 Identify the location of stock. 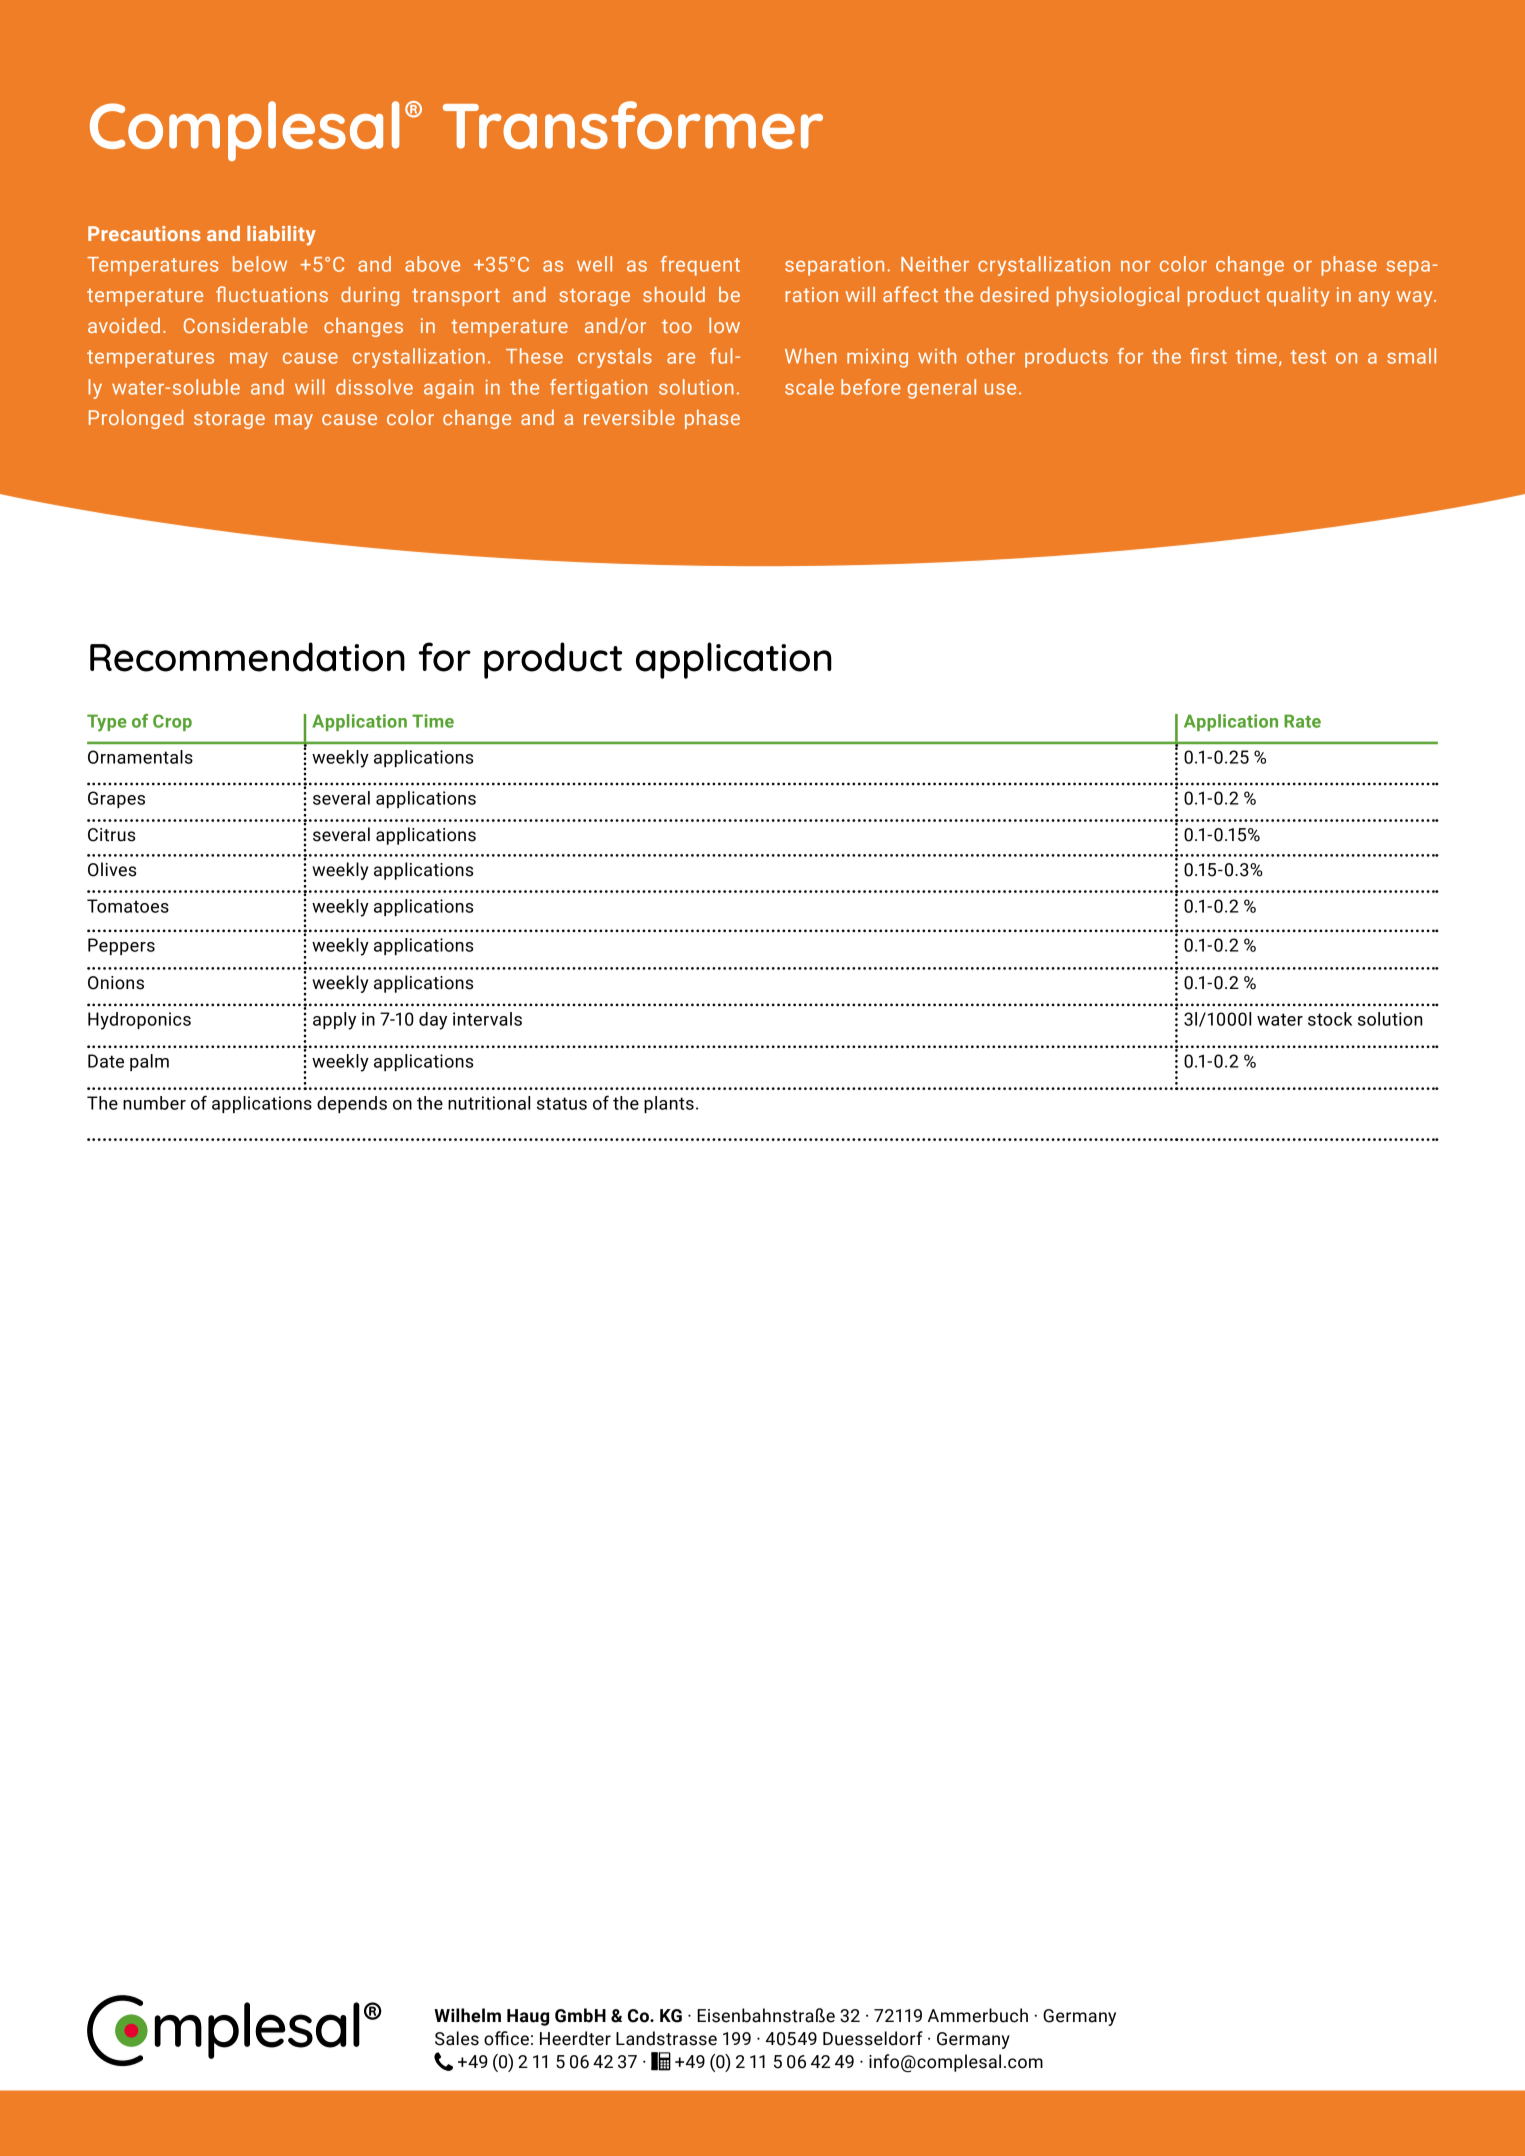
(1330, 1019).
